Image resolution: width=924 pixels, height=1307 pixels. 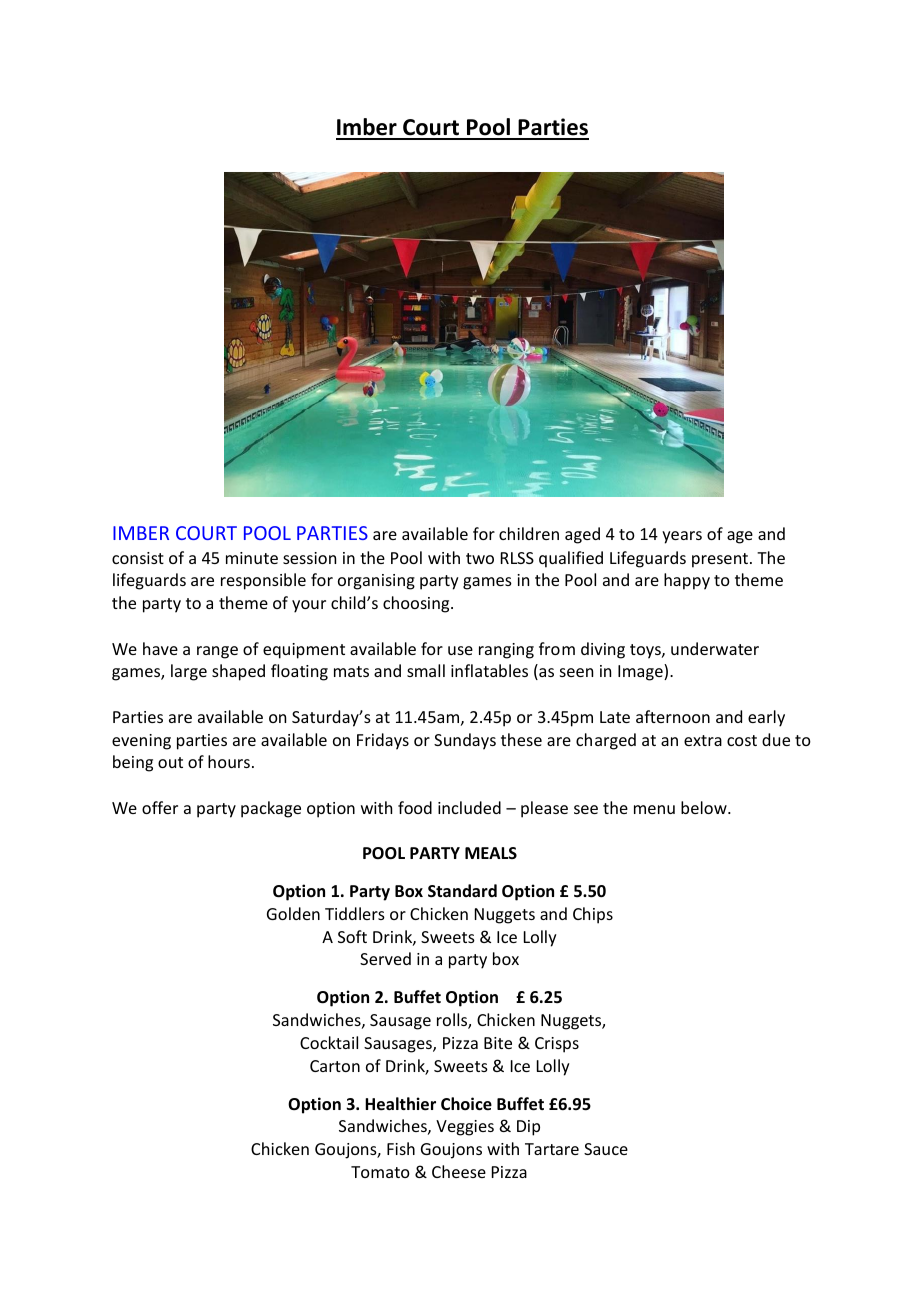 I want to click on minute, so click(x=252, y=558).
